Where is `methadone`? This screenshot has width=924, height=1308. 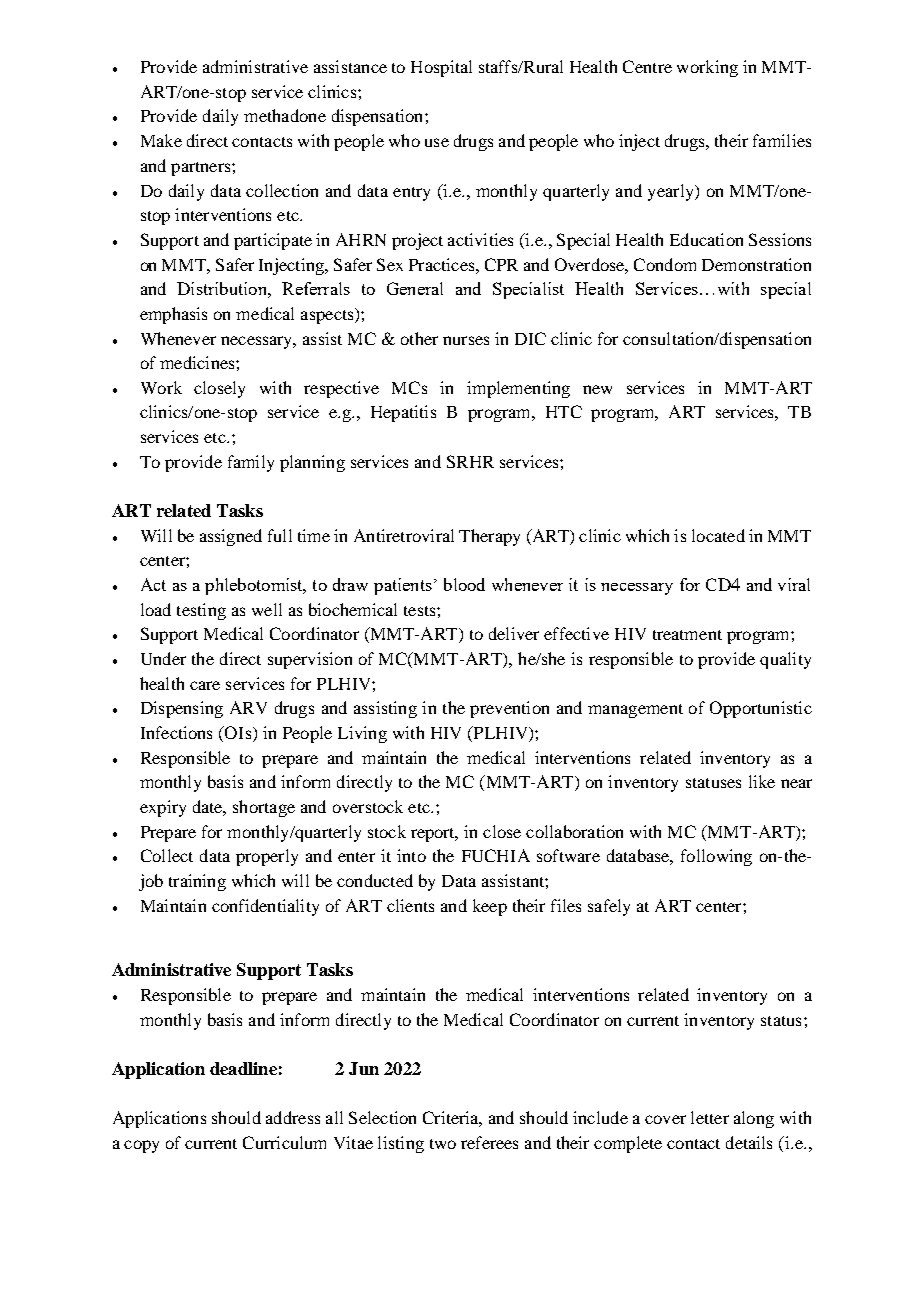
methadone is located at coordinates (285, 115).
